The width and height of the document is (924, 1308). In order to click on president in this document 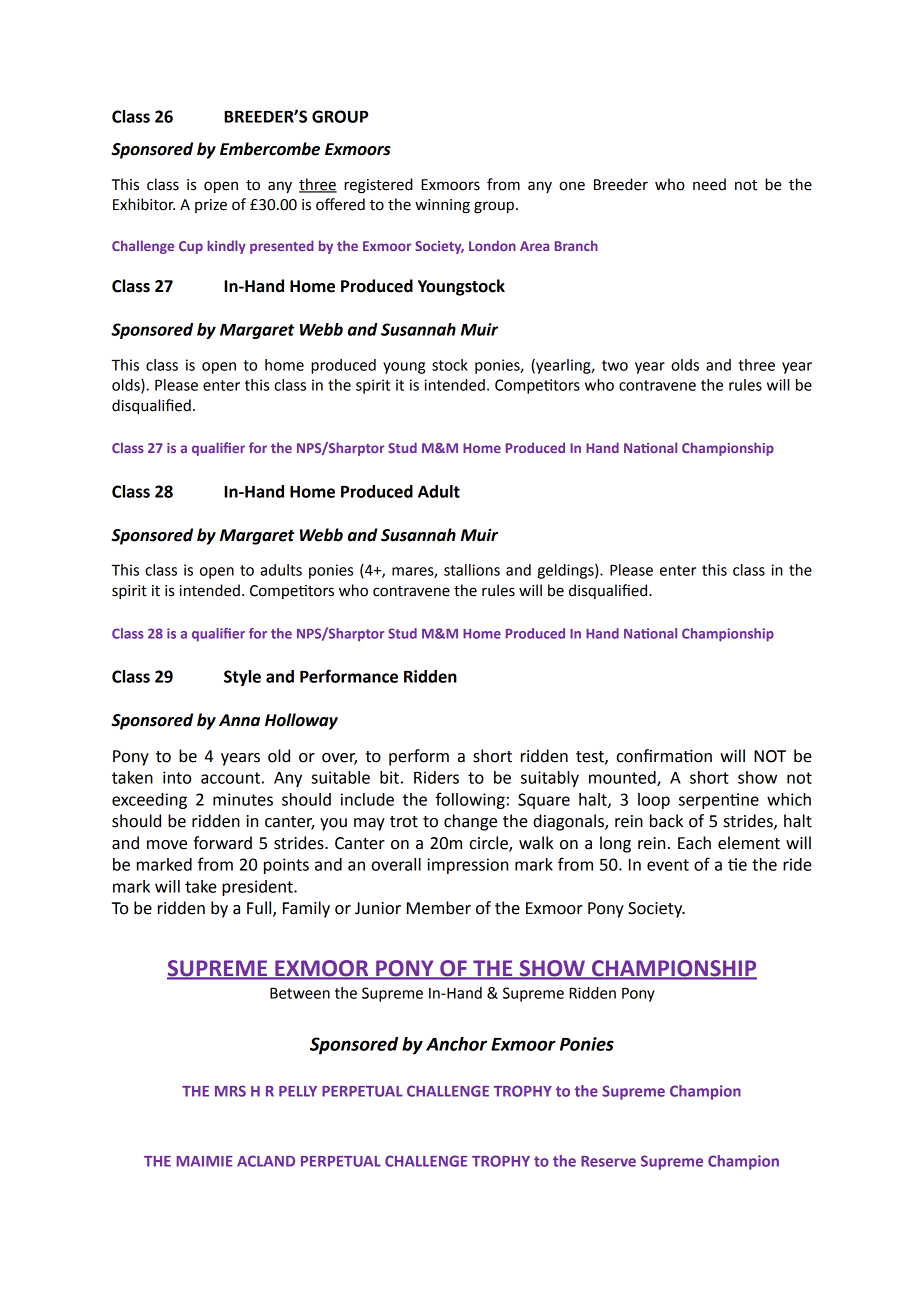, I will do `click(258, 888)`.
